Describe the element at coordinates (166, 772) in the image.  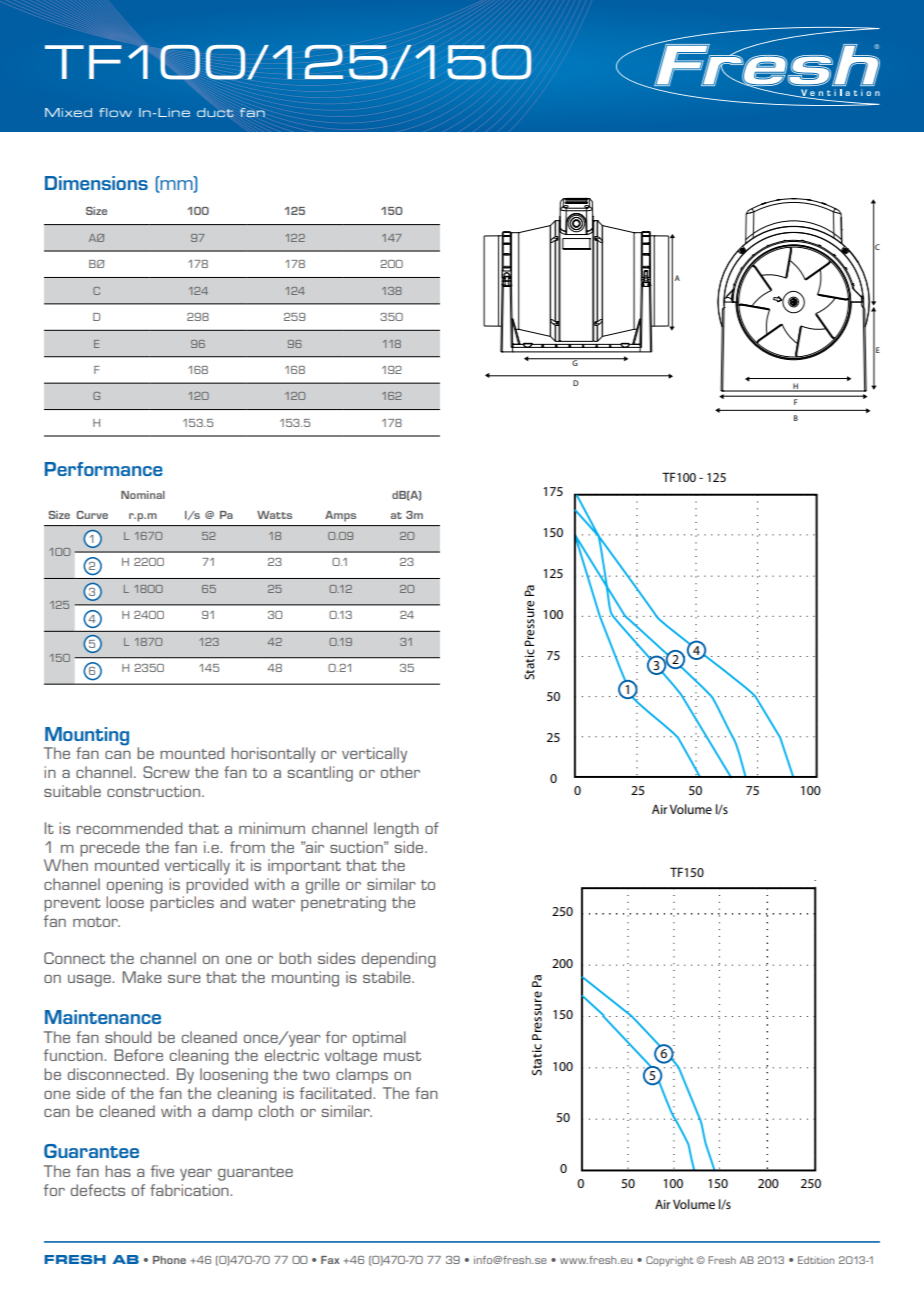
I see `Screw` at that location.
